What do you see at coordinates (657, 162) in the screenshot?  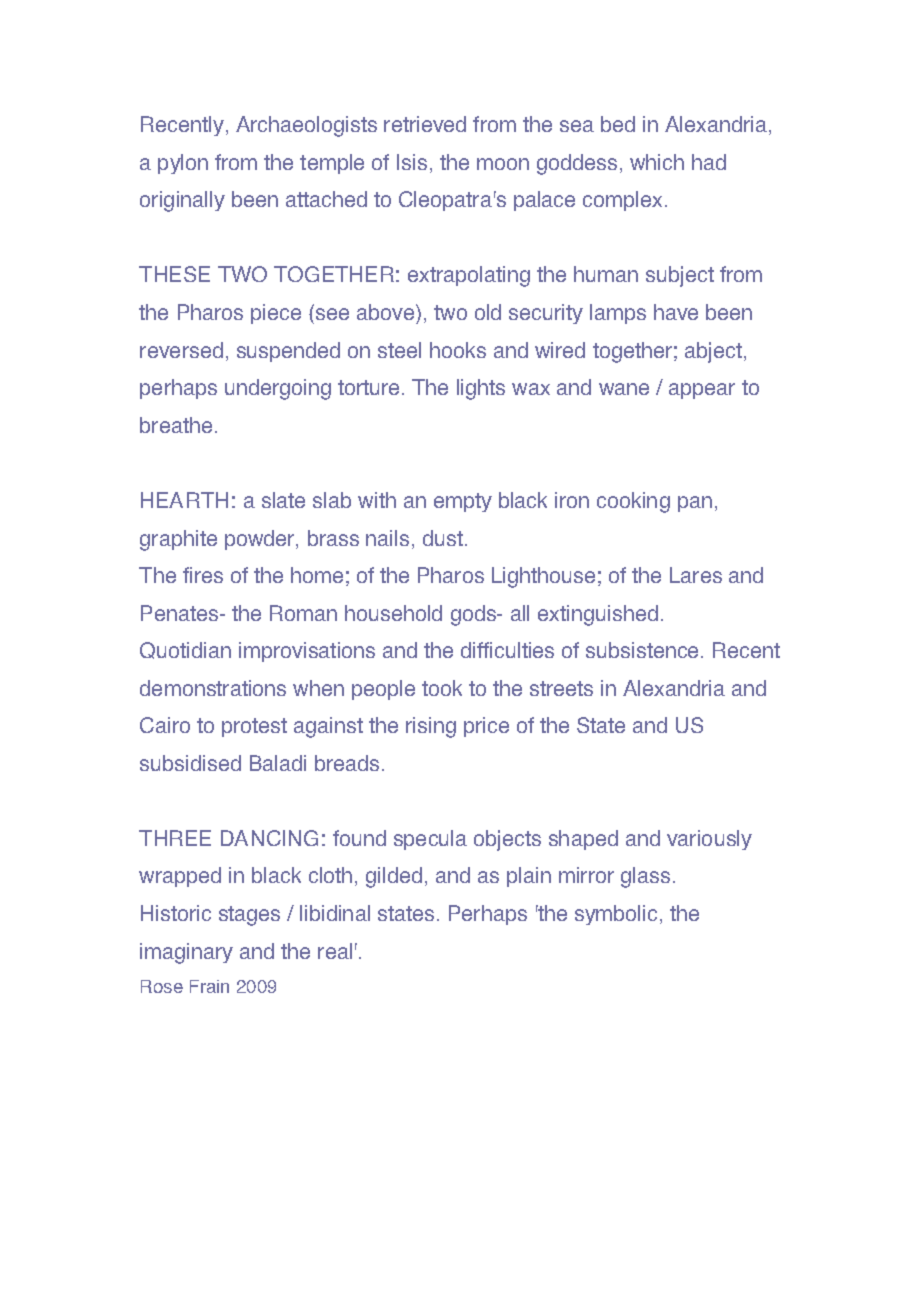 I see `which` at bounding box center [657, 162].
